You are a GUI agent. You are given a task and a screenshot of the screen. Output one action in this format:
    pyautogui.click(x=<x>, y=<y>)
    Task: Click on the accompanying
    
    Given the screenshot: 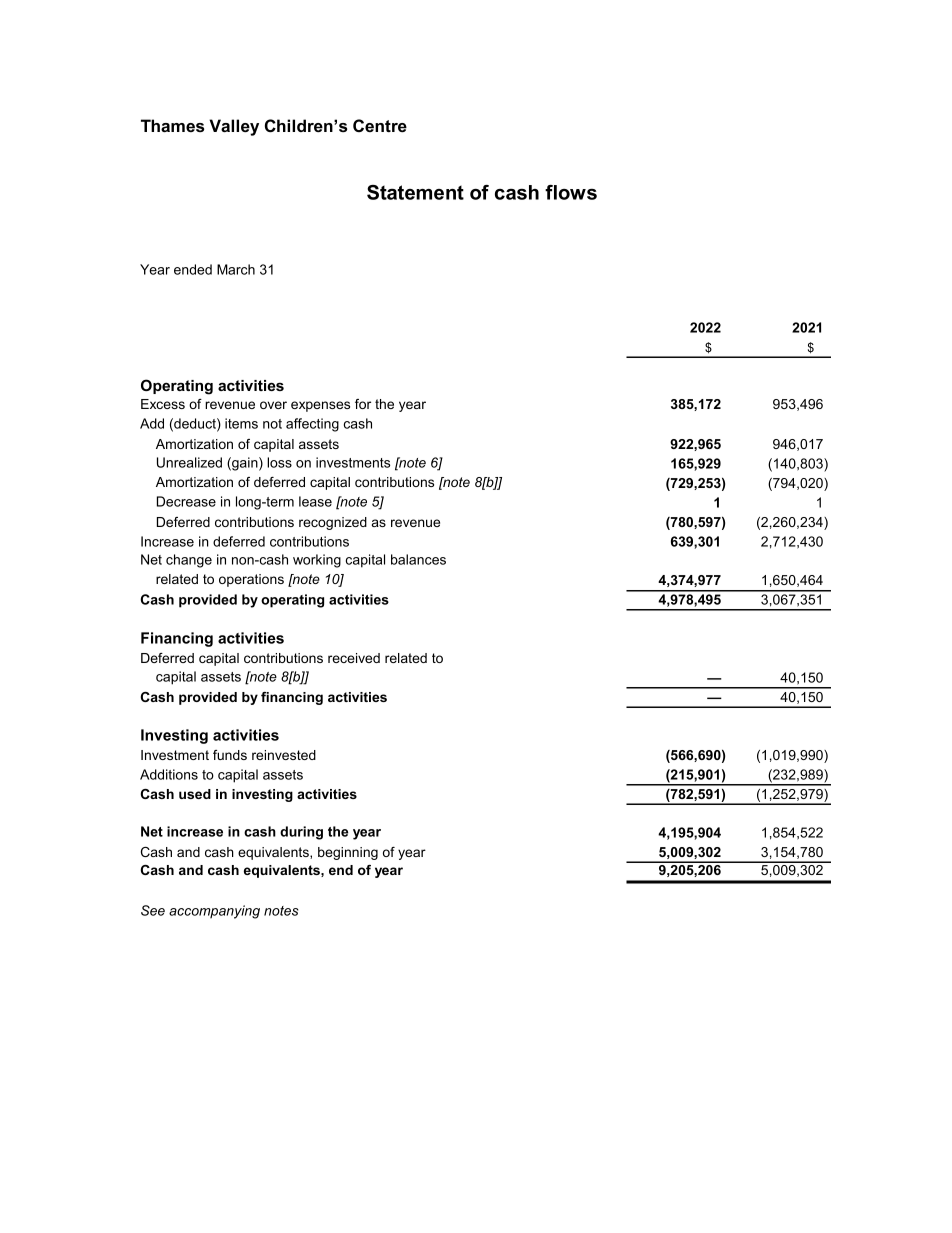 What is the action you would take?
    pyautogui.click(x=214, y=912)
